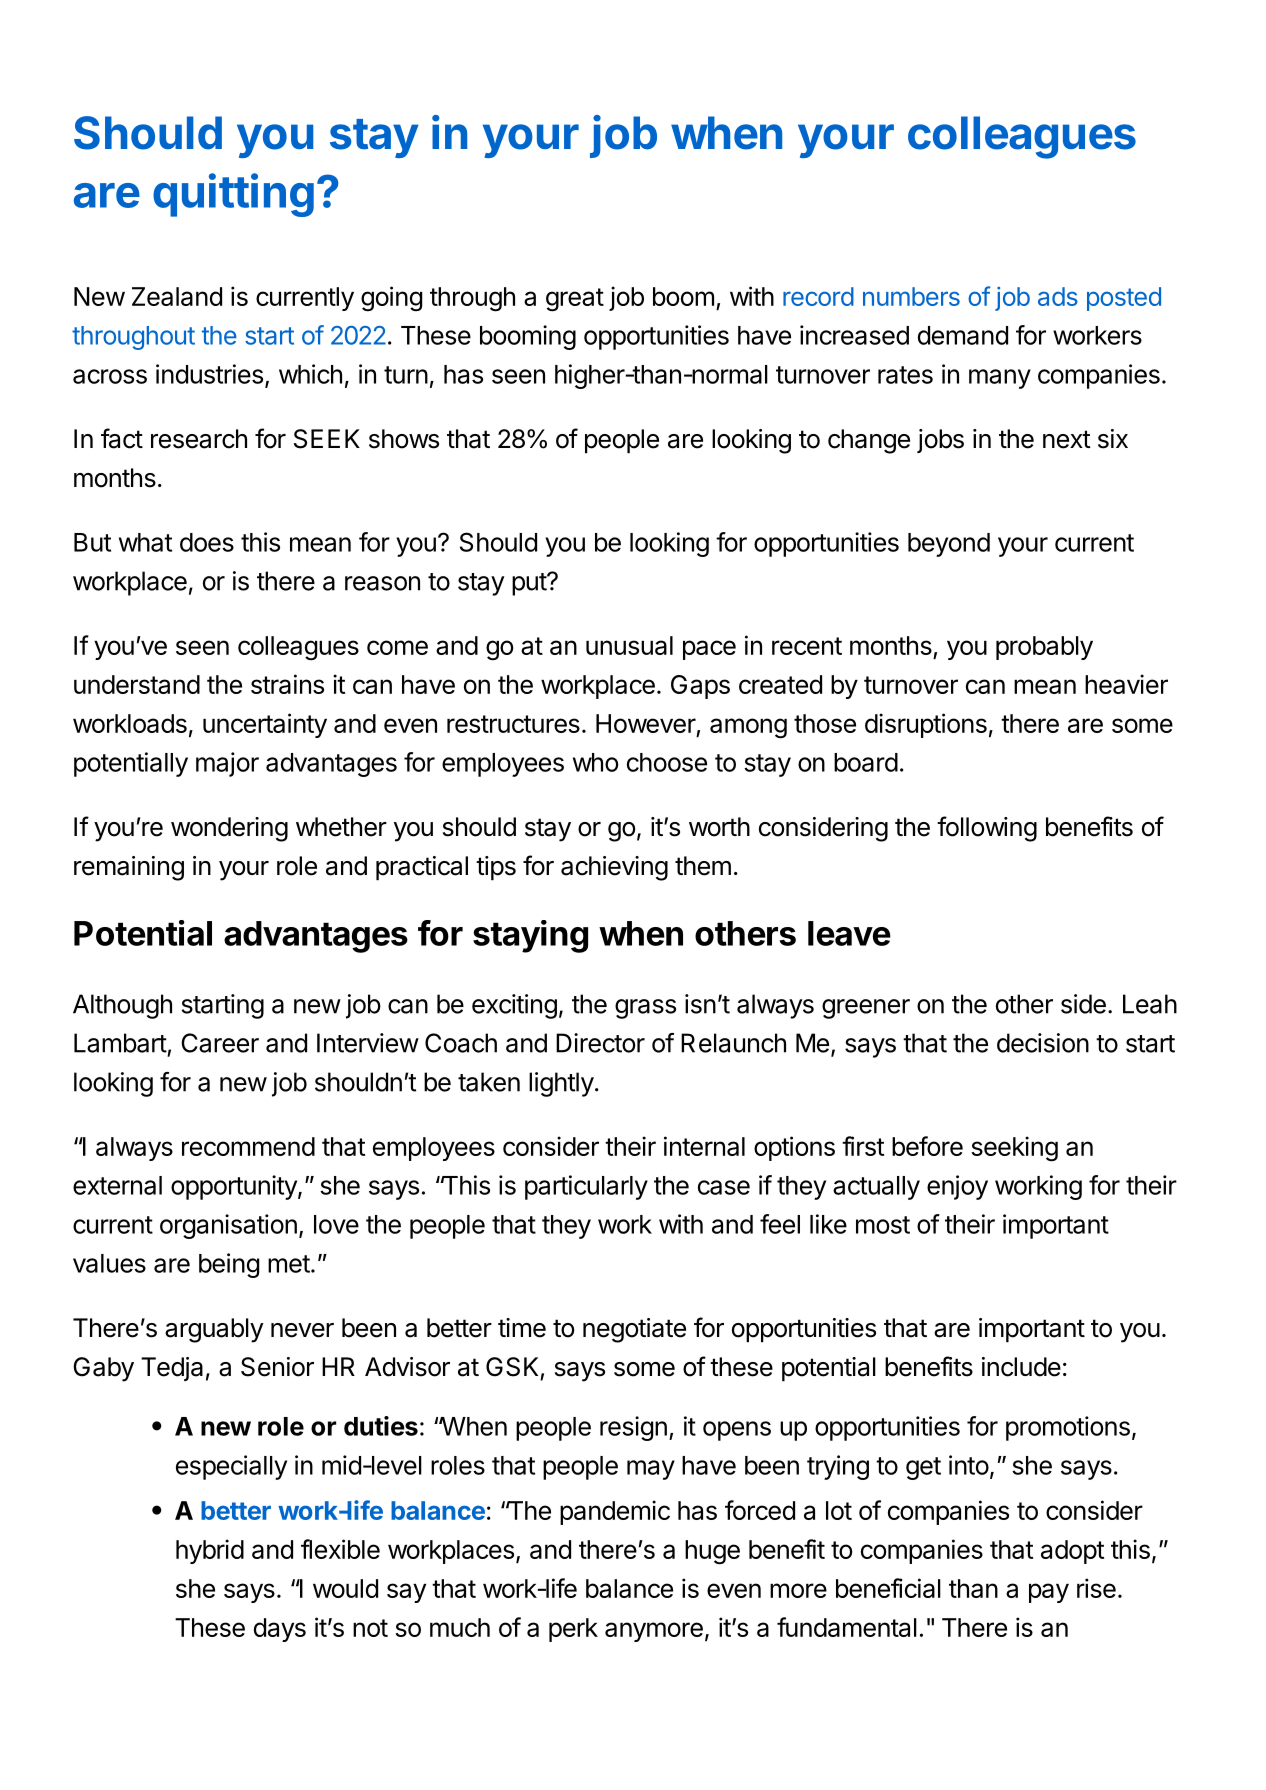 The width and height of the document is (1266, 1790). I want to click on quitting, so click(233, 195).
